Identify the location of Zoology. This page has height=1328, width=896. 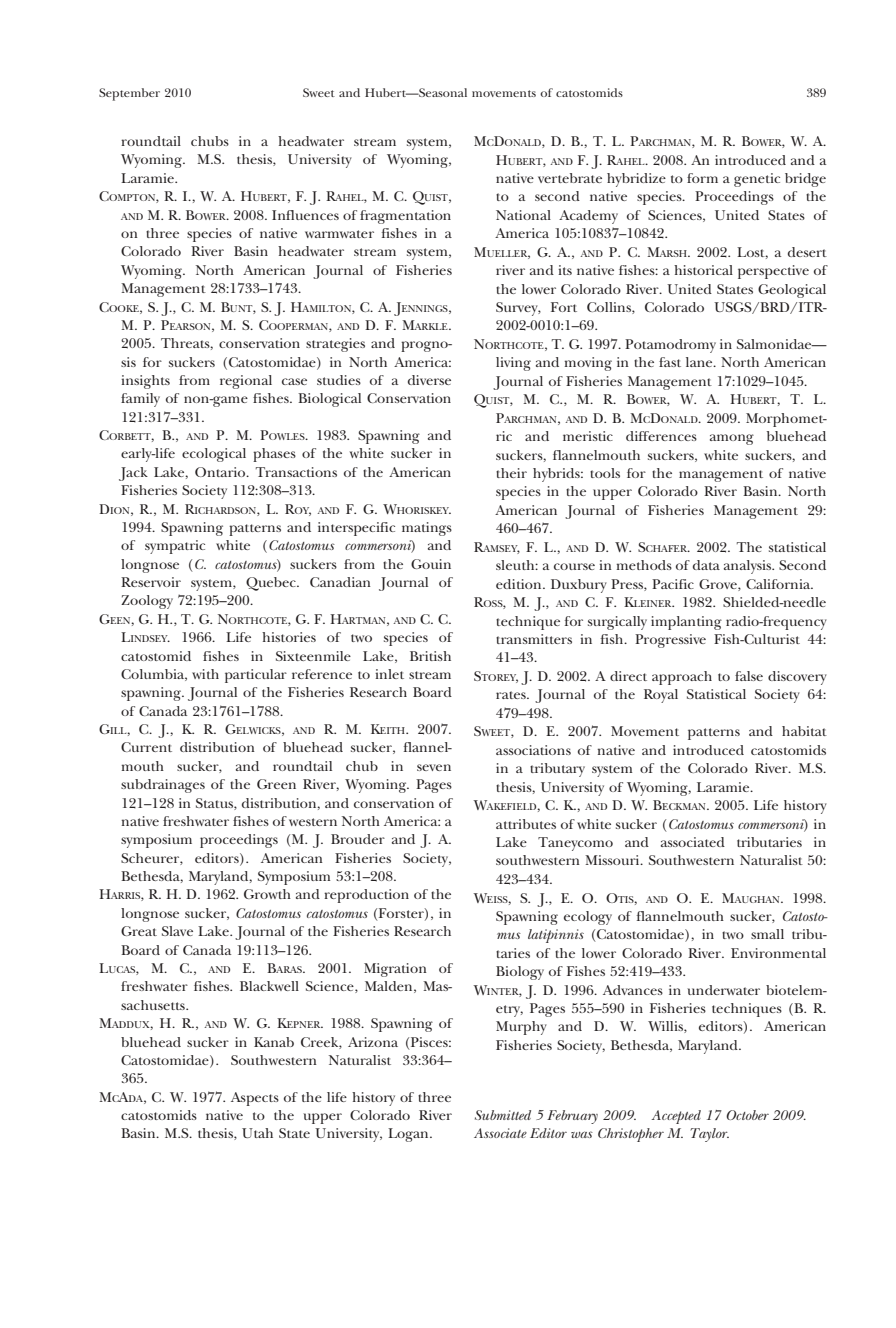
(147, 602).
